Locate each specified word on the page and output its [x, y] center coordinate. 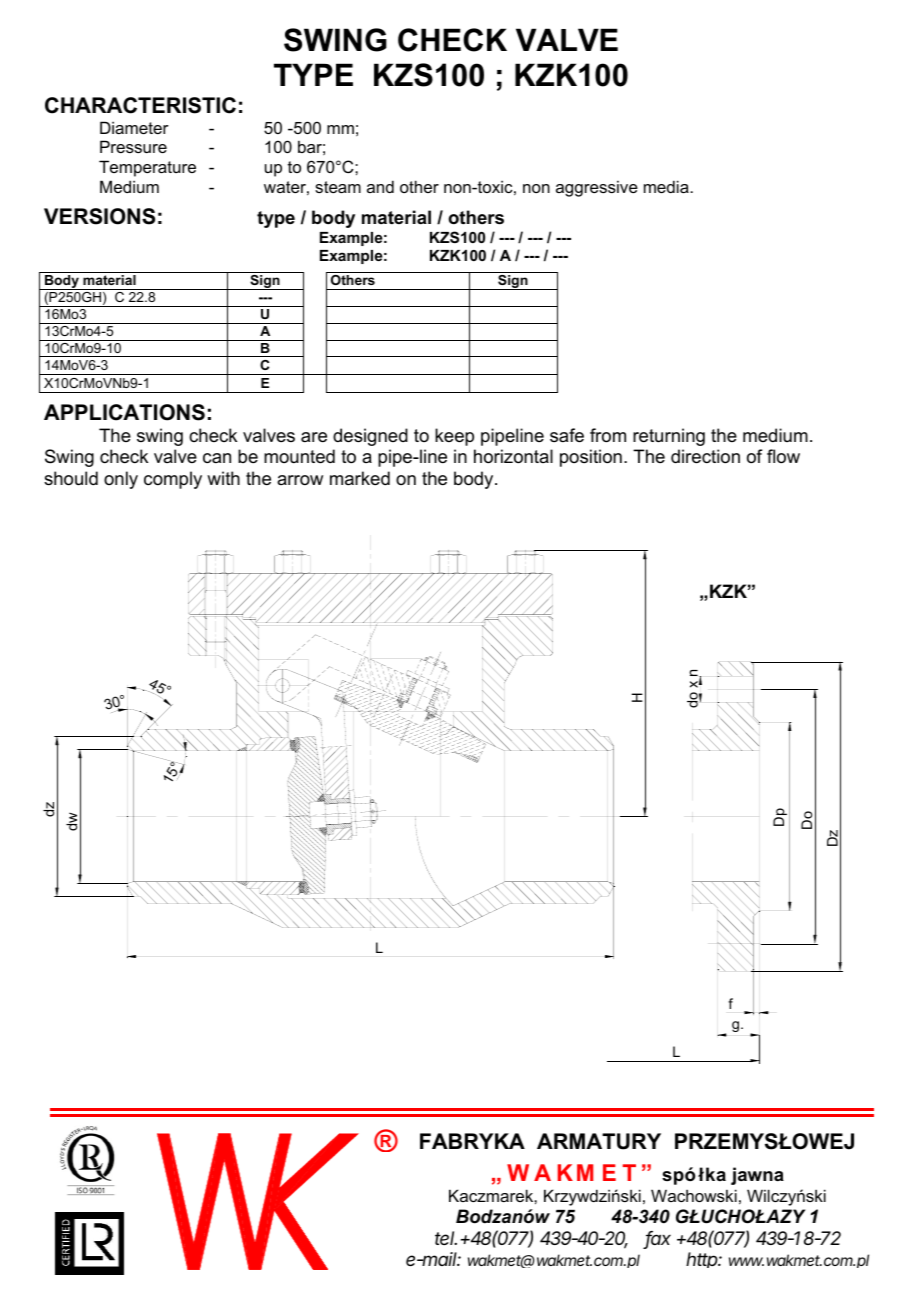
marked [360, 478]
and [380, 186]
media [667, 186]
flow [783, 456]
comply [173, 480]
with [223, 478]
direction [705, 456]
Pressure [133, 146]
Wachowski [694, 1195]
